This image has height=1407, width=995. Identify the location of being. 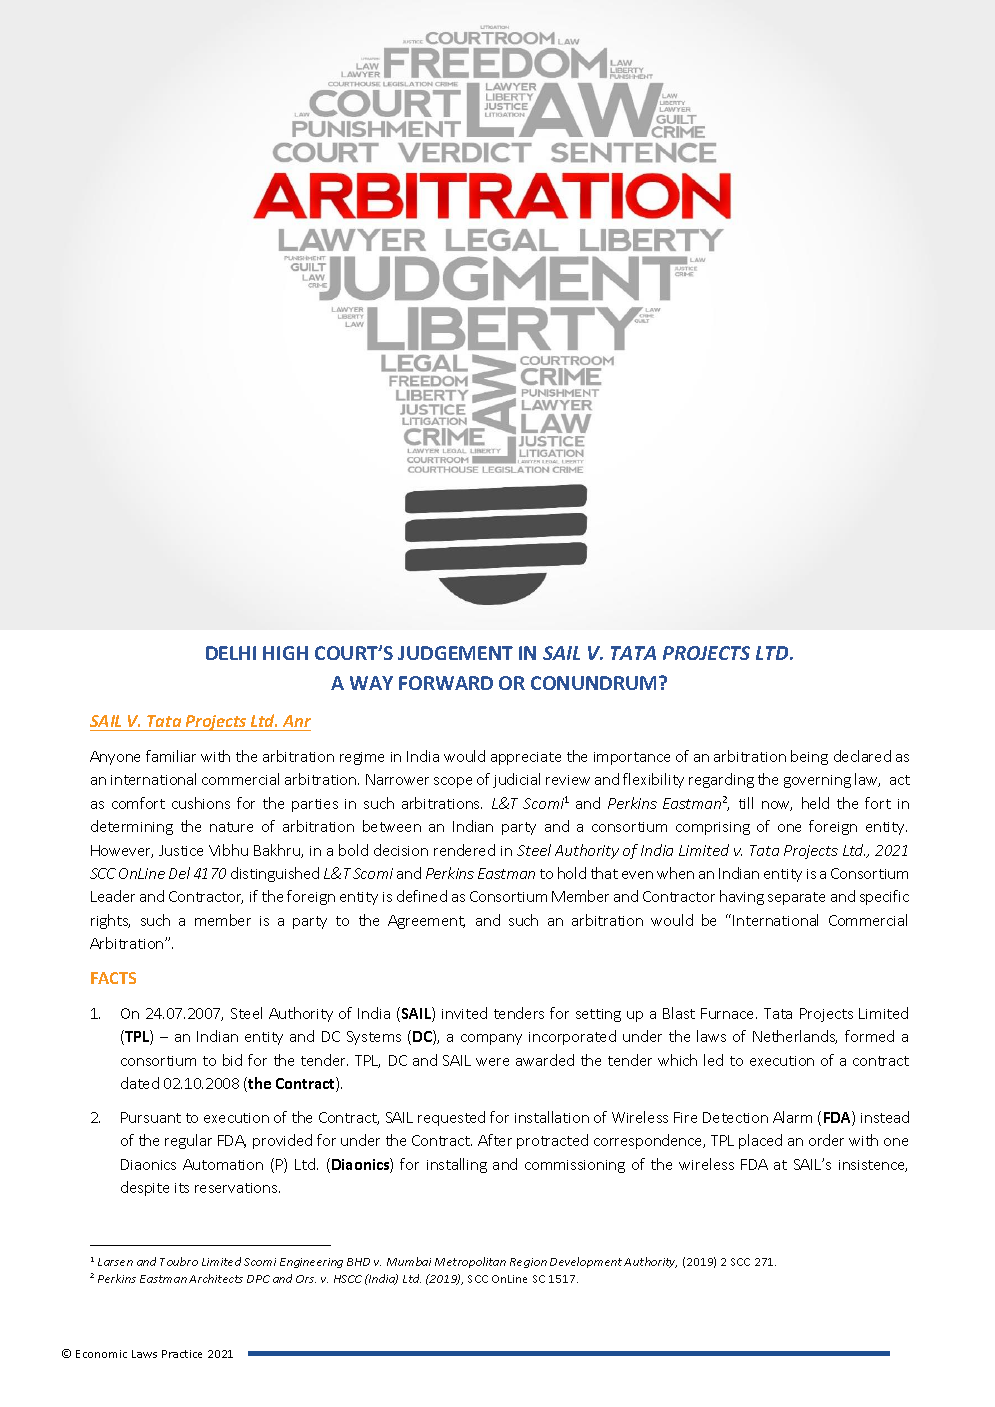
(809, 757).
